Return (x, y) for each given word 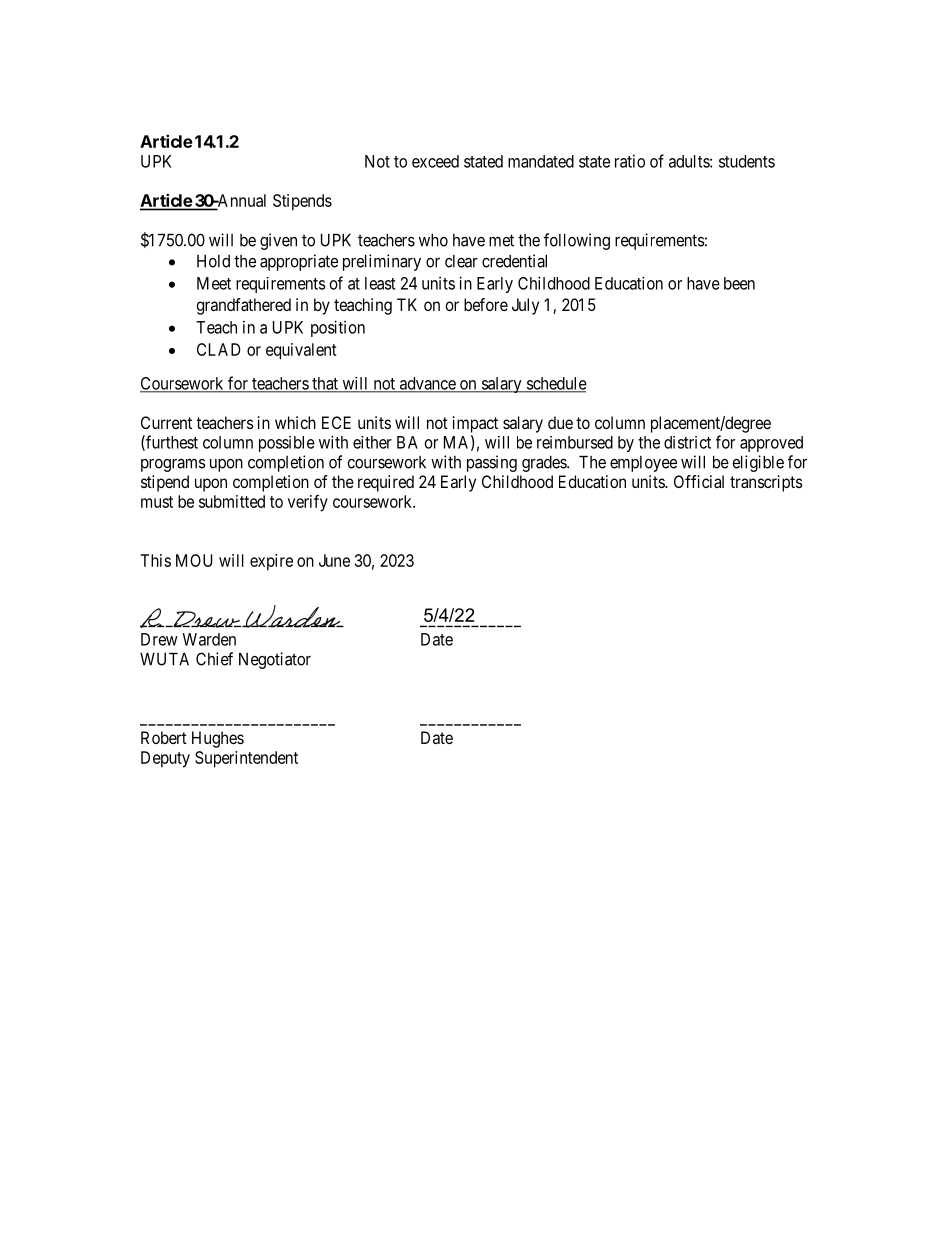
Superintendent (246, 759)
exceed (435, 161)
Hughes (218, 739)
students (747, 161)
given (278, 241)
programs (173, 465)
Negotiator (275, 660)
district (687, 442)
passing (492, 463)
